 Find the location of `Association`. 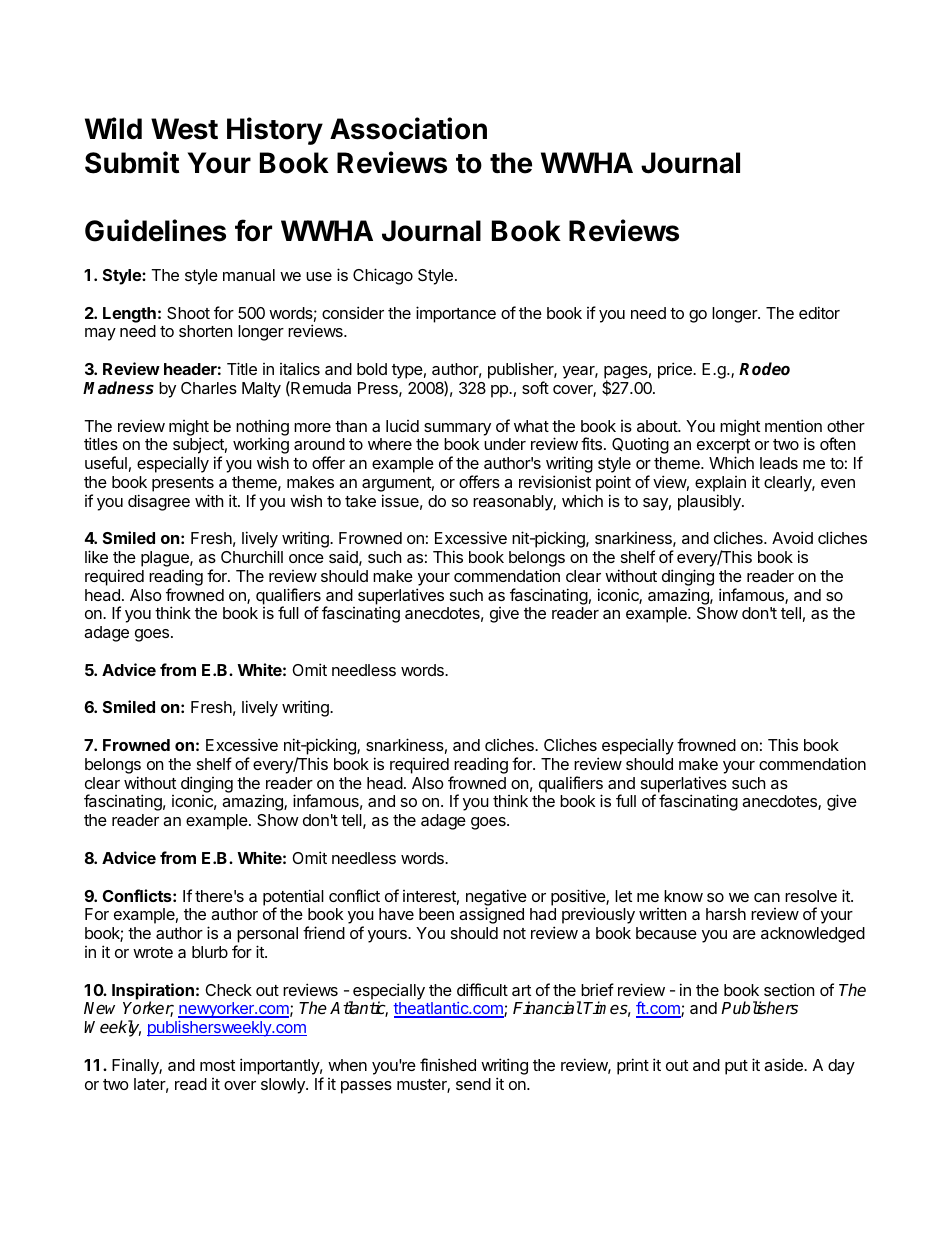

Association is located at coordinates (408, 128).
